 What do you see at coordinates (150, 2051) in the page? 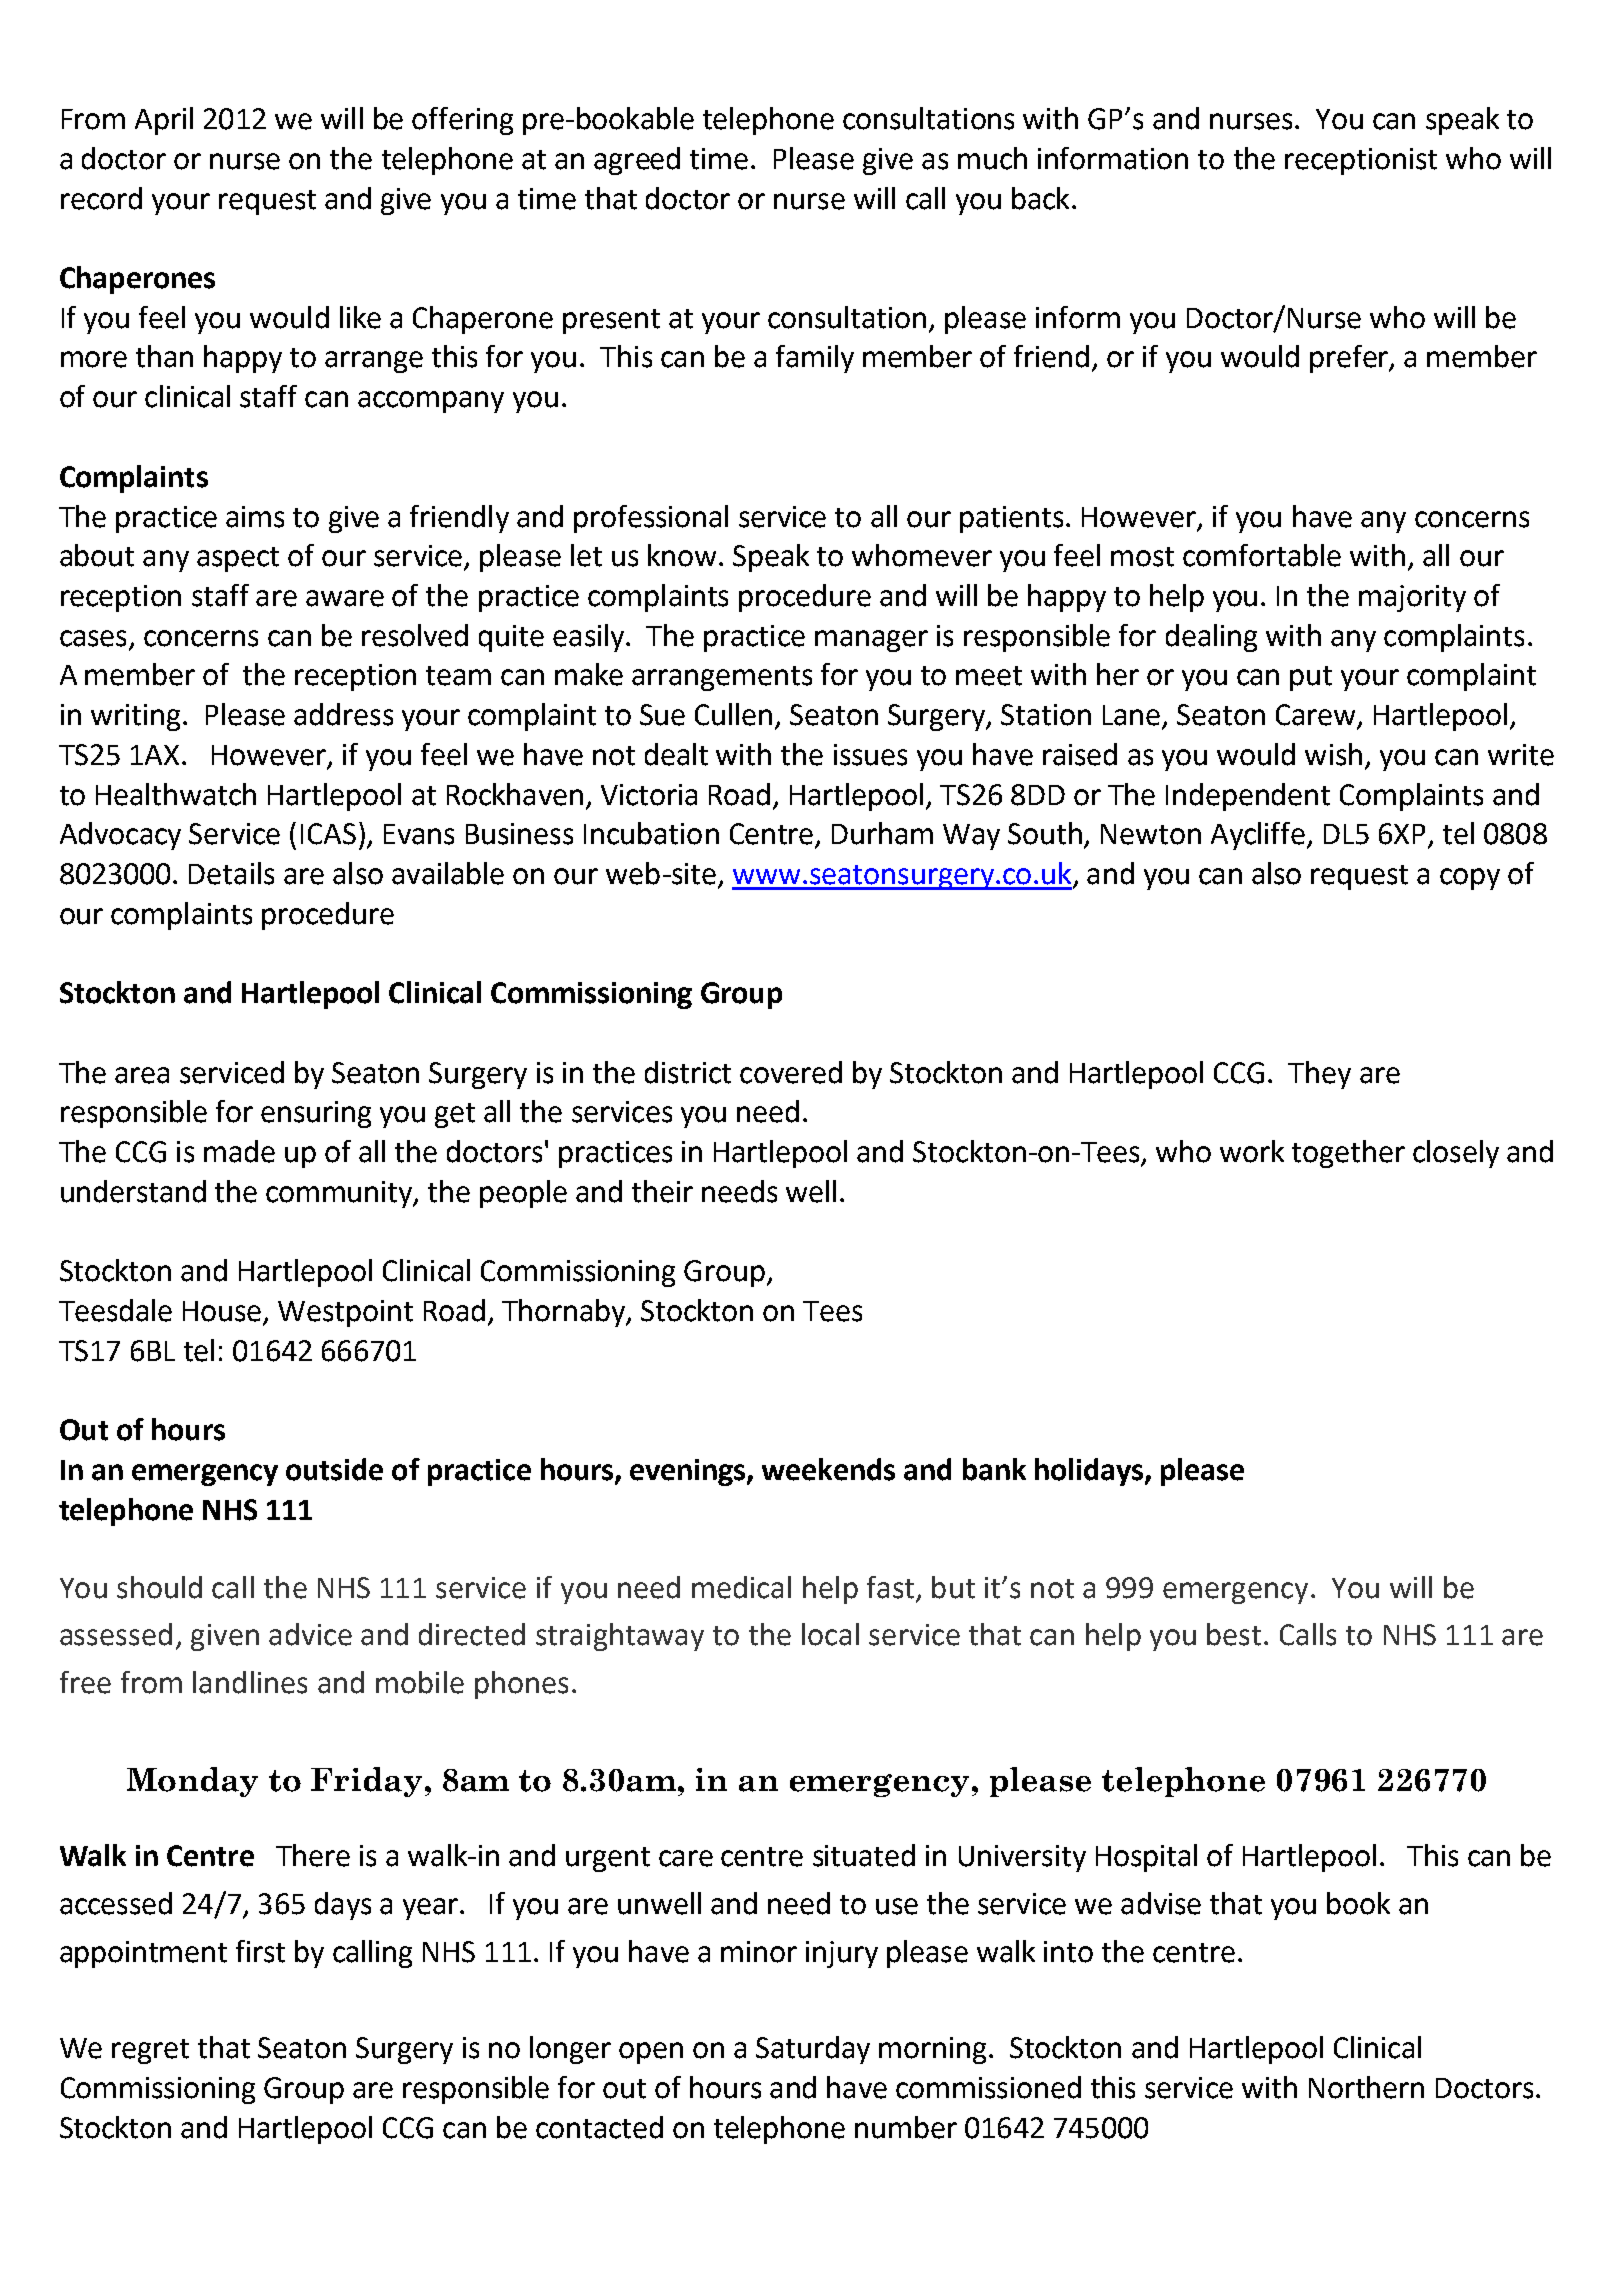
I see `regret` at bounding box center [150, 2051].
